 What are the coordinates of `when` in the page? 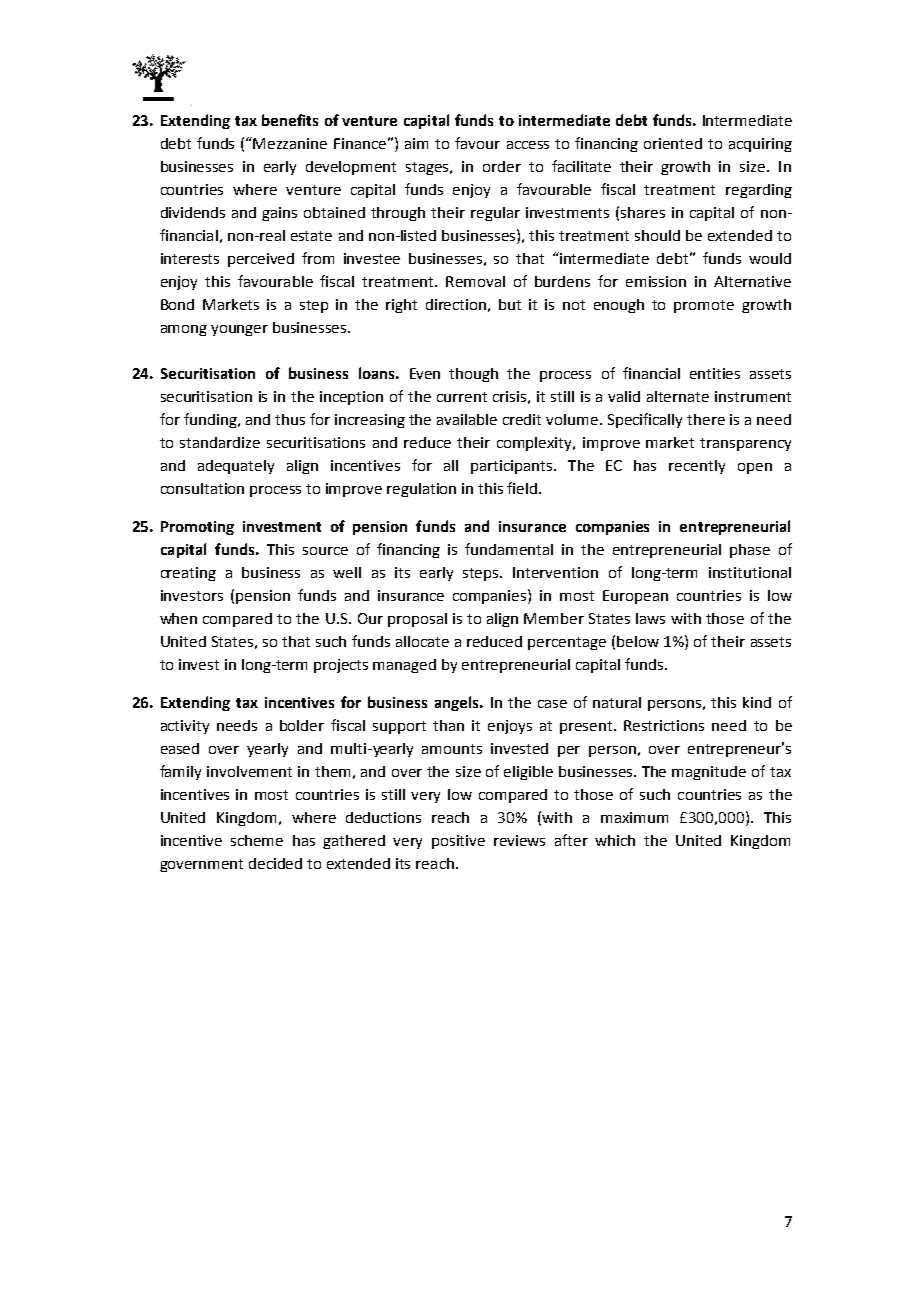 It's located at (178, 618).
